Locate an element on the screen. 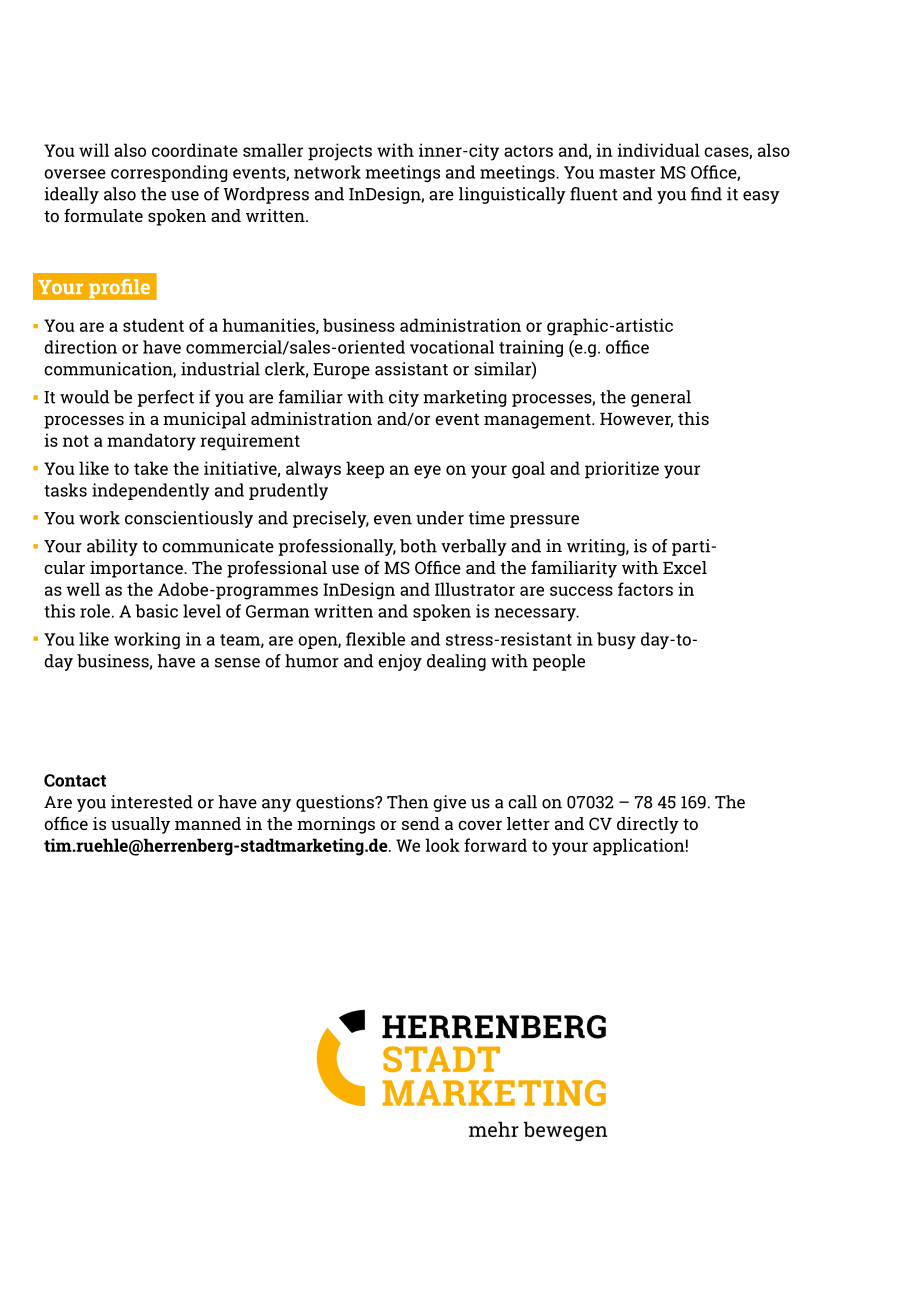 The width and height of the screenshot is (924, 1308). send is located at coordinates (421, 823).
